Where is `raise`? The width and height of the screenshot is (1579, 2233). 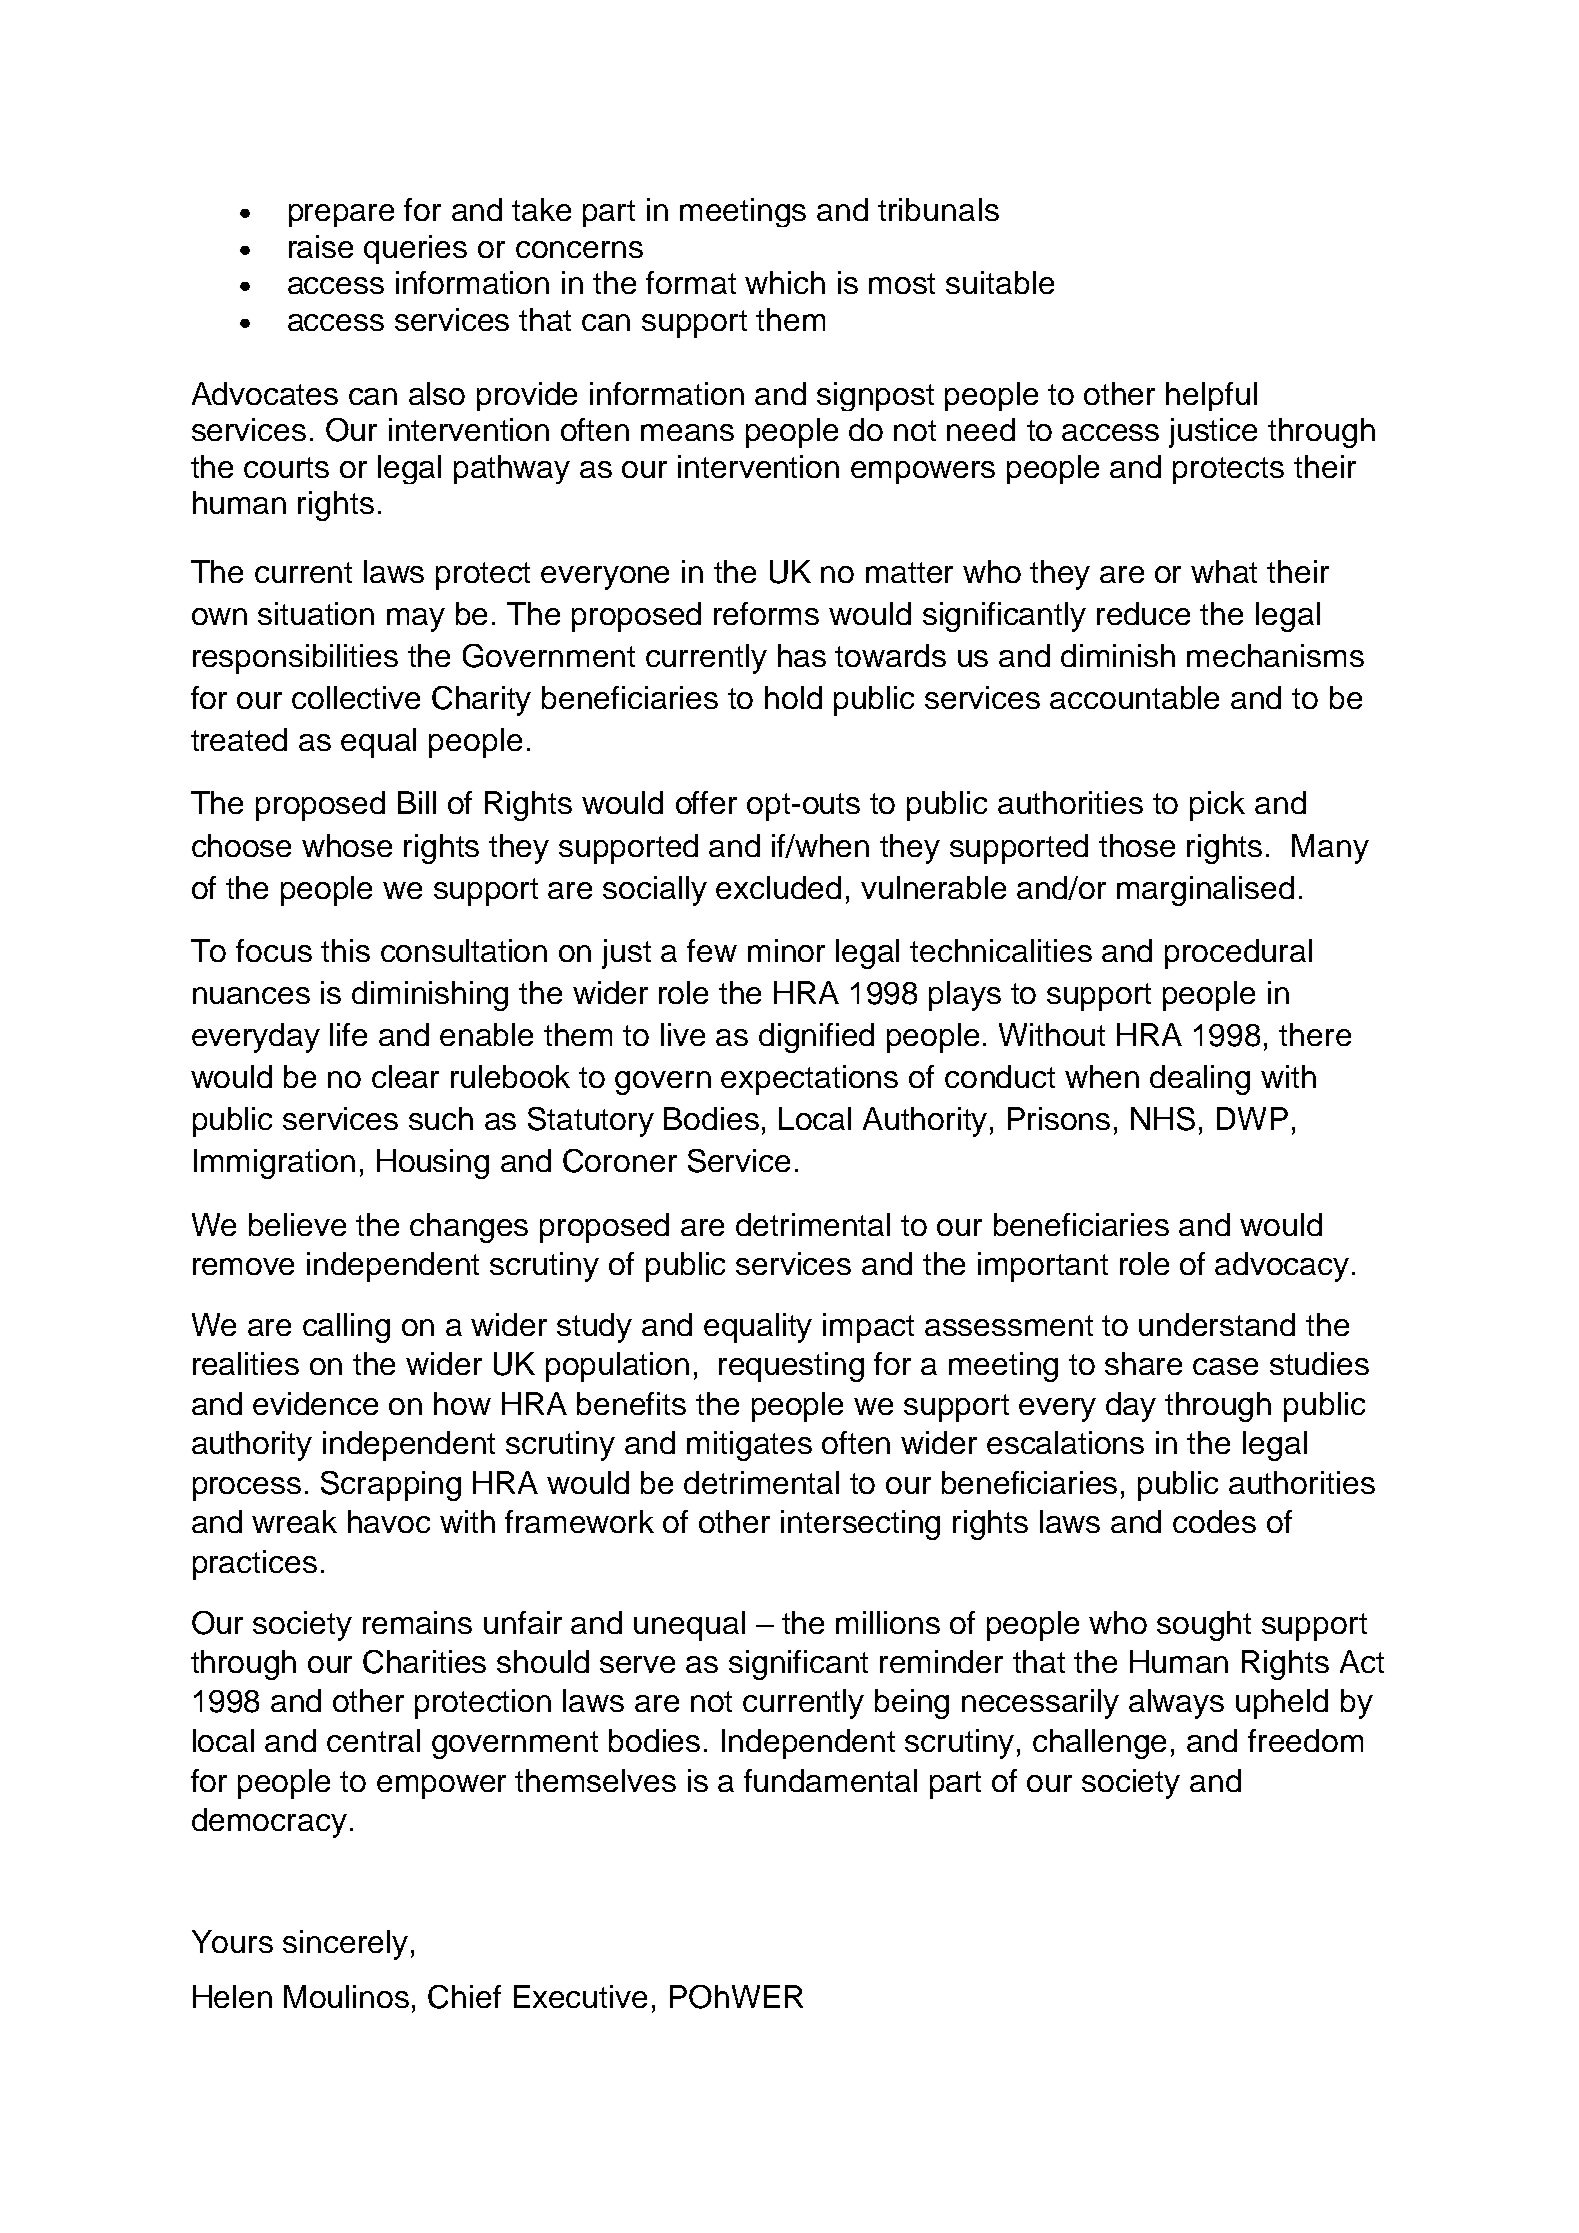 raise is located at coordinates (321, 246).
